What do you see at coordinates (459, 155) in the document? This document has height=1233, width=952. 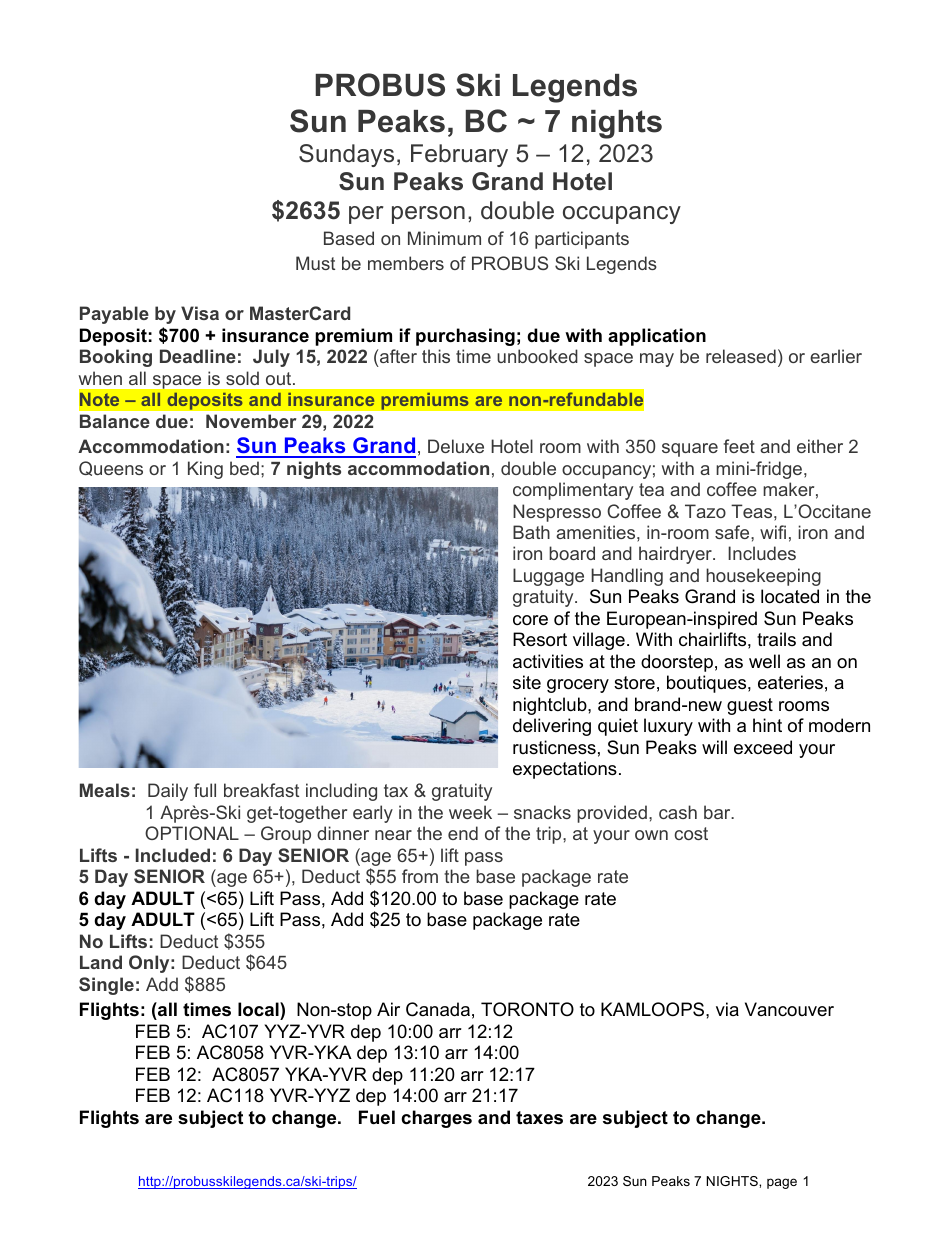 I see `February` at bounding box center [459, 155].
